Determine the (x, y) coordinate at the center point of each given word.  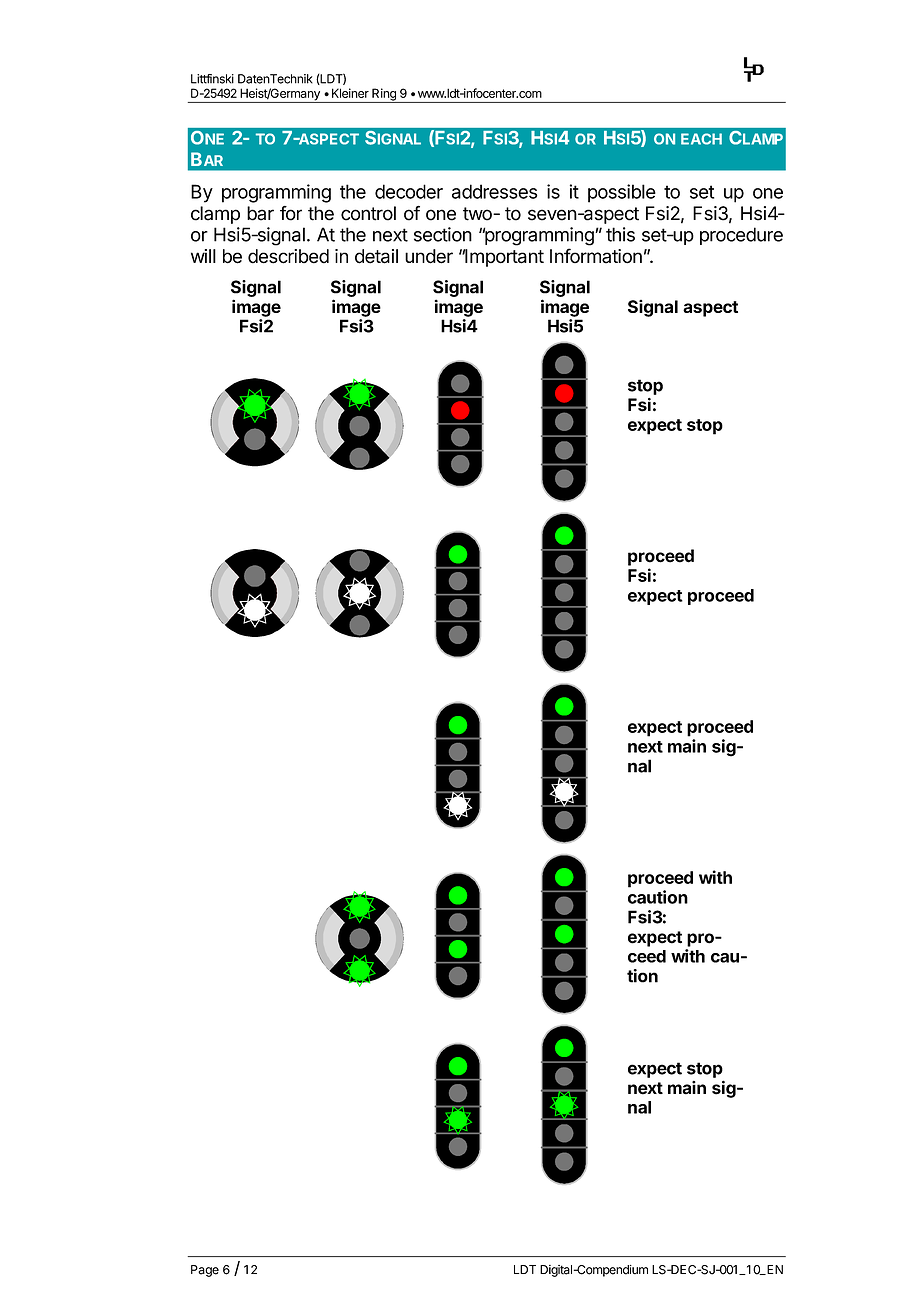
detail (376, 256)
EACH (701, 139)
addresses (494, 191)
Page (205, 1271)
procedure (741, 236)
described (288, 256)
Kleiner (350, 93)
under (429, 256)
